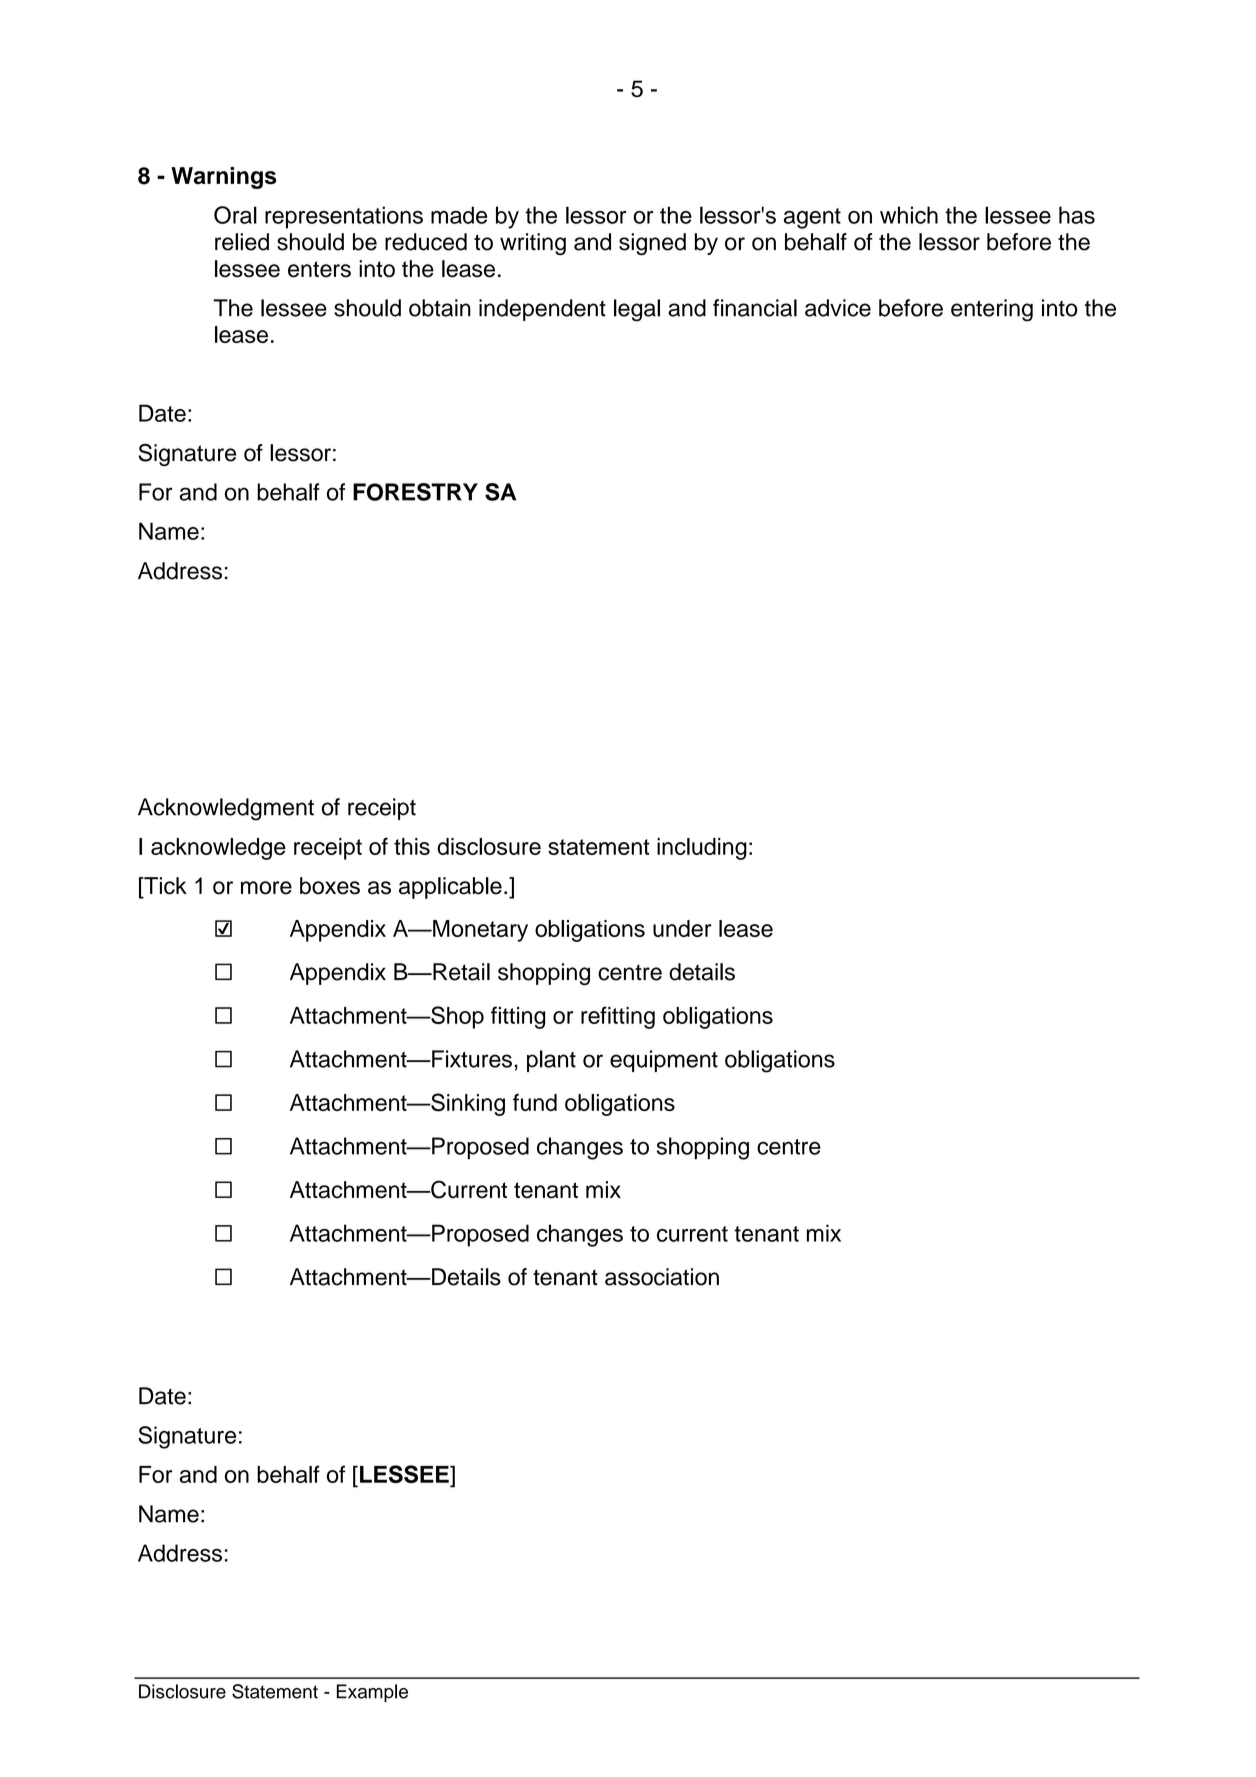 Image resolution: width=1256 pixels, height=1777 pixels. What do you see at coordinates (682, 928) in the screenshot?
I see `under` at bounding box center [682, 928].
